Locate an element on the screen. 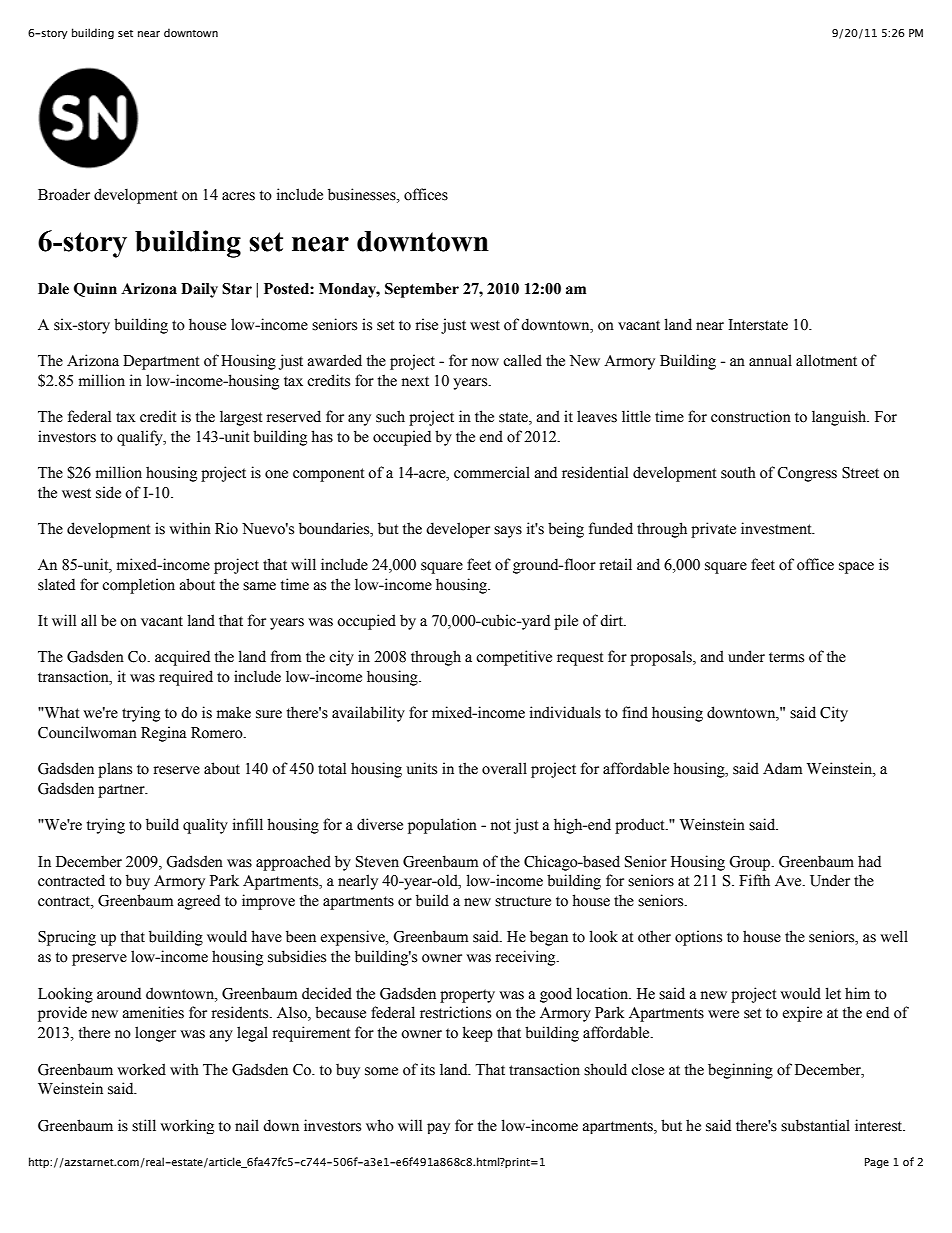  terms is located at coordinates (786, 657).
